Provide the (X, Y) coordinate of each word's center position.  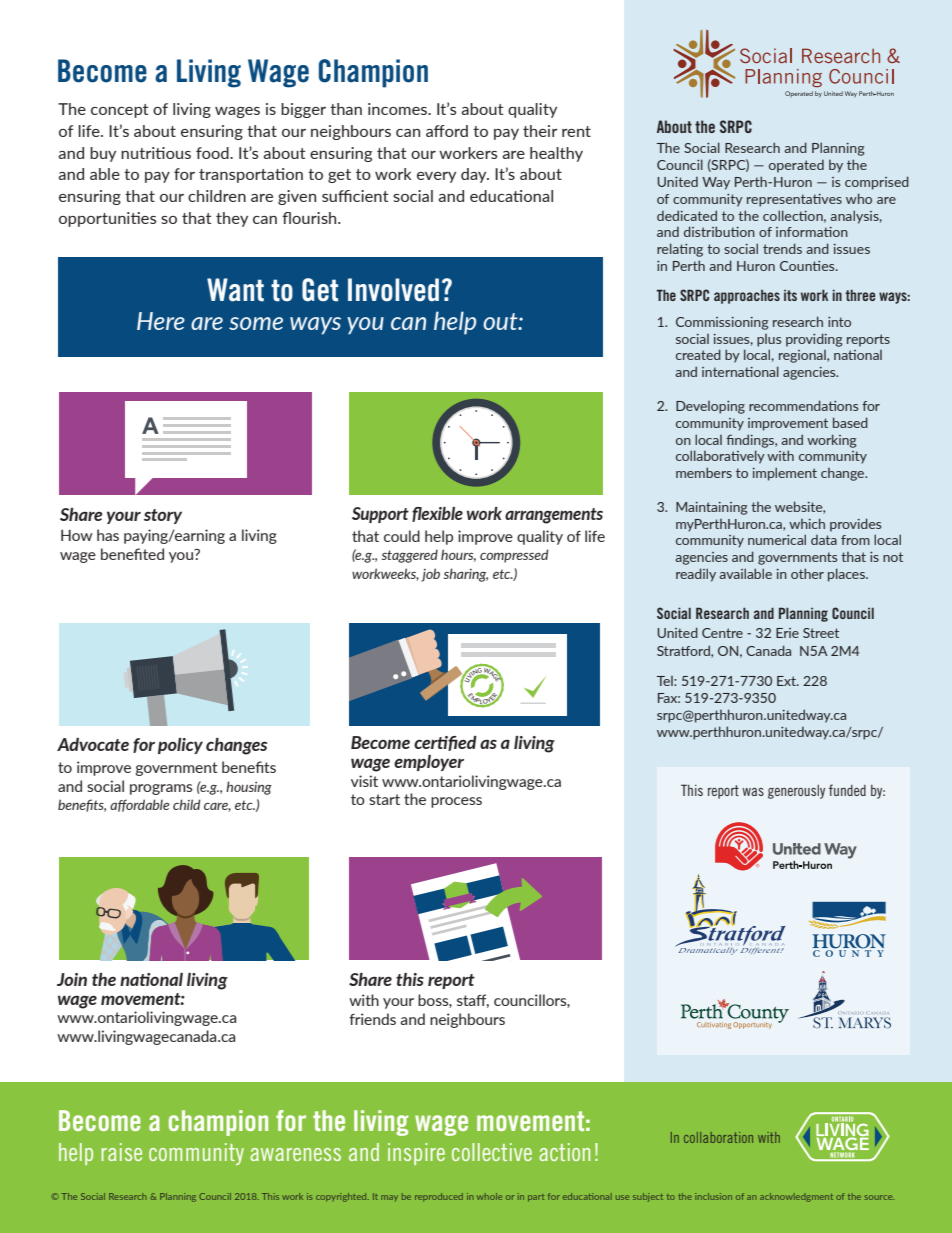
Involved (393, 290)
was (753, 792)
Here (161, 321)
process (456, 802)
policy (180, 746)
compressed (514, 556)
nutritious (156, 153)
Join (72, 979)
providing (814, 340)
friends (372, 1019)
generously (796, 792)
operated (796, 166)
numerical (777, 539)
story (163, 516)
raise (121, 1152)
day (475, 175)
